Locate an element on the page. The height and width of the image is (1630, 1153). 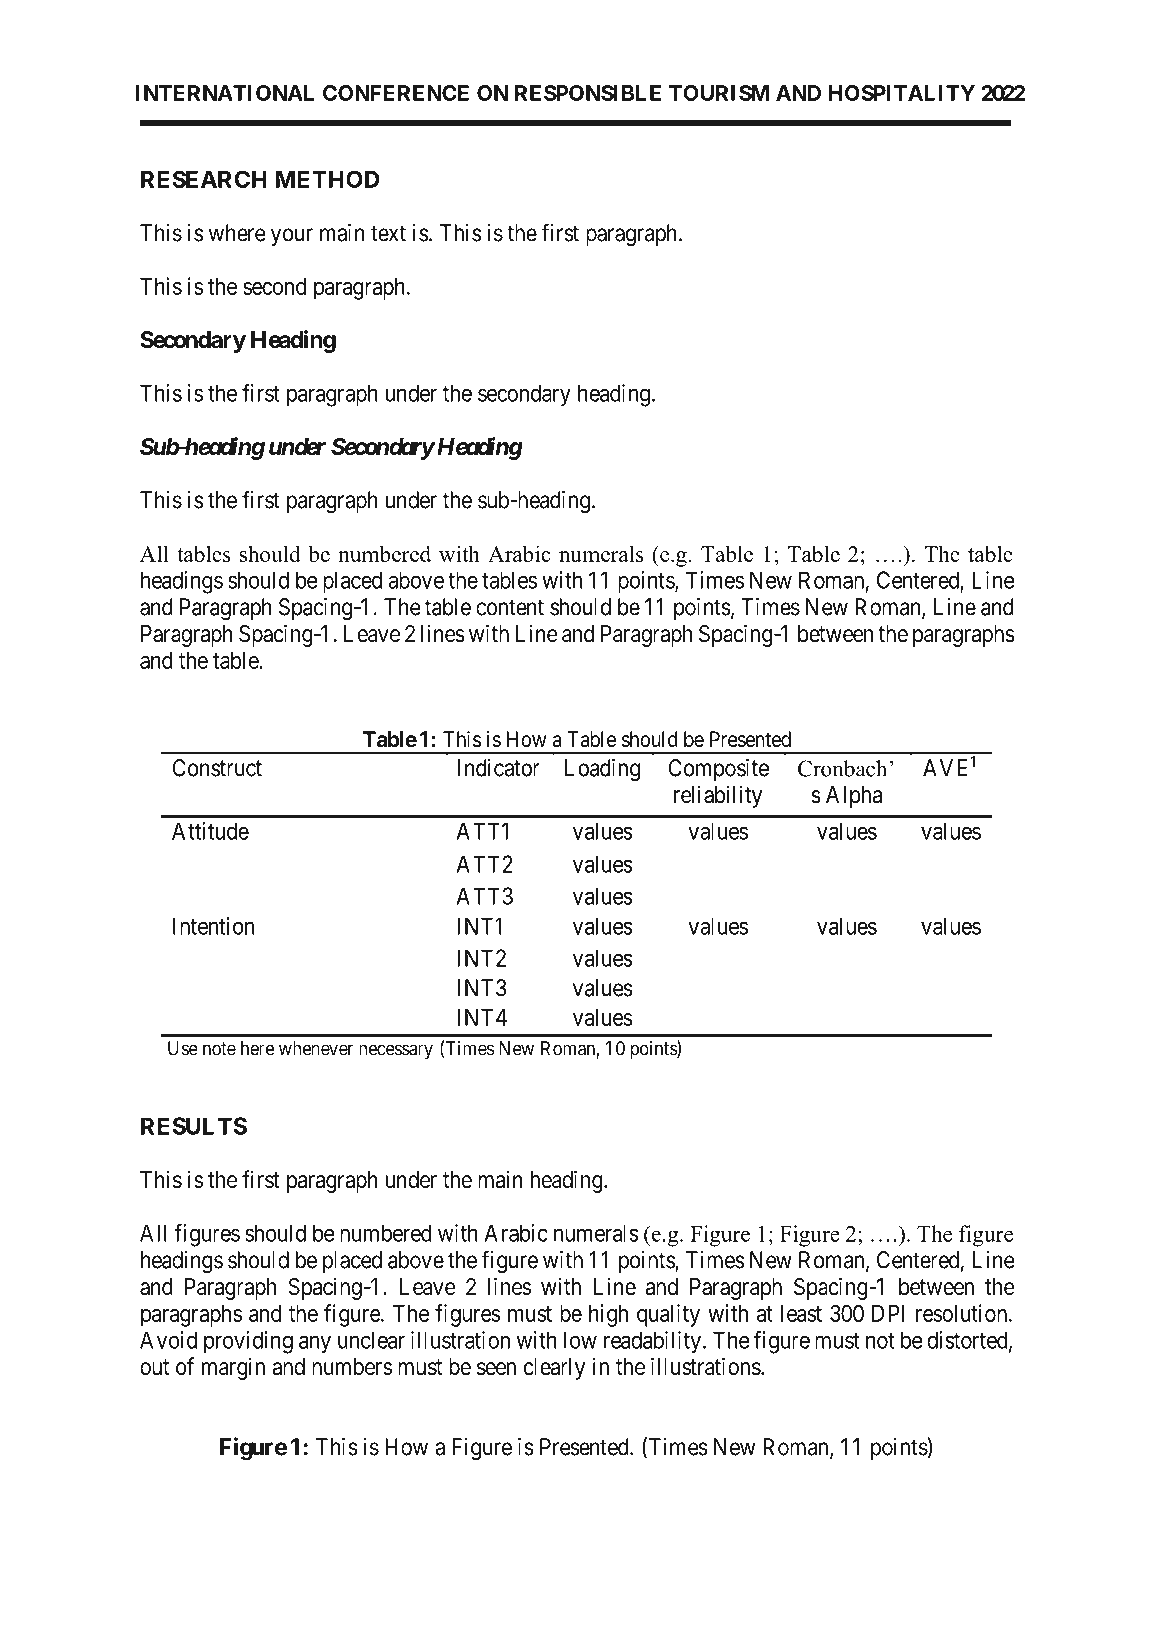
RESPONSIBLE is located at coordinates (588, 93).
